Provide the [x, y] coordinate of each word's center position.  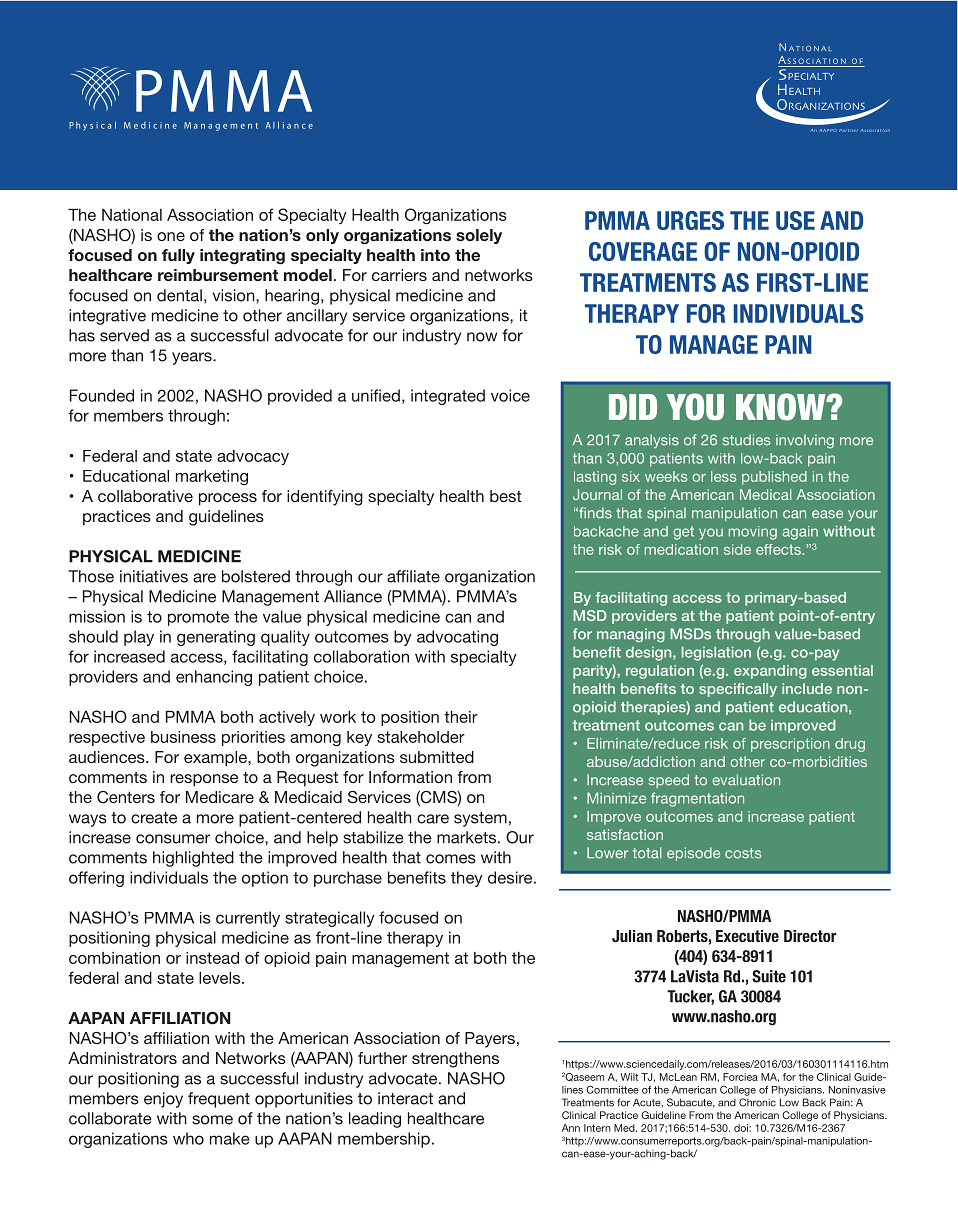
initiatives [154, 576]
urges [690, 220]
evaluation [746, 780]
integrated [448, 397]
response [204, 780]
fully [178, 256]
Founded [102, 395]
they [467, 879]
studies [746, 440]
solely [479, 236]
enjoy [163, 1100]
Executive [747, 936]
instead [212, 958]
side [737, 549]
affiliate [413, 576]
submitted [437, 757]
